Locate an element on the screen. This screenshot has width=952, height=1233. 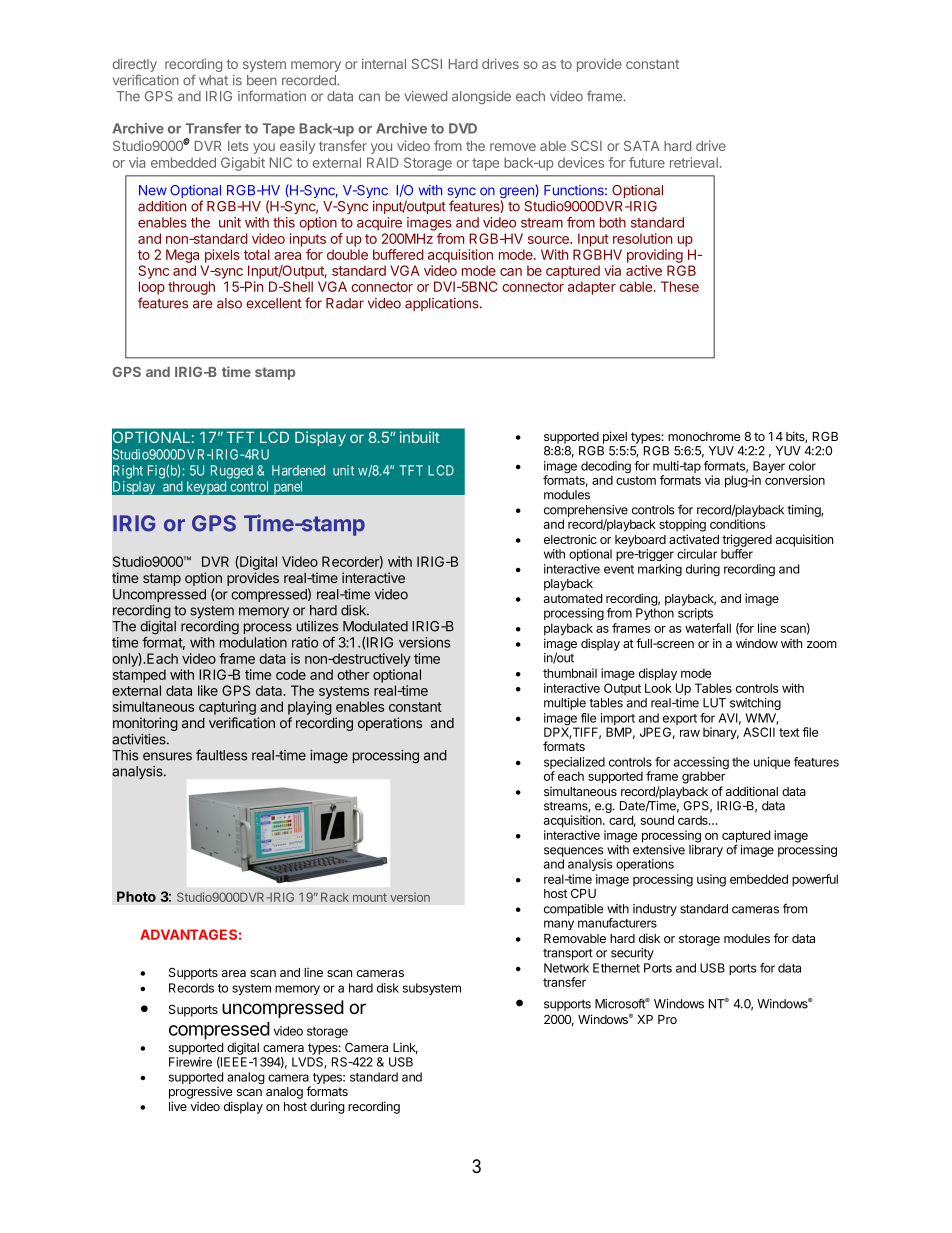
what is located at coordinates (213, 80).
